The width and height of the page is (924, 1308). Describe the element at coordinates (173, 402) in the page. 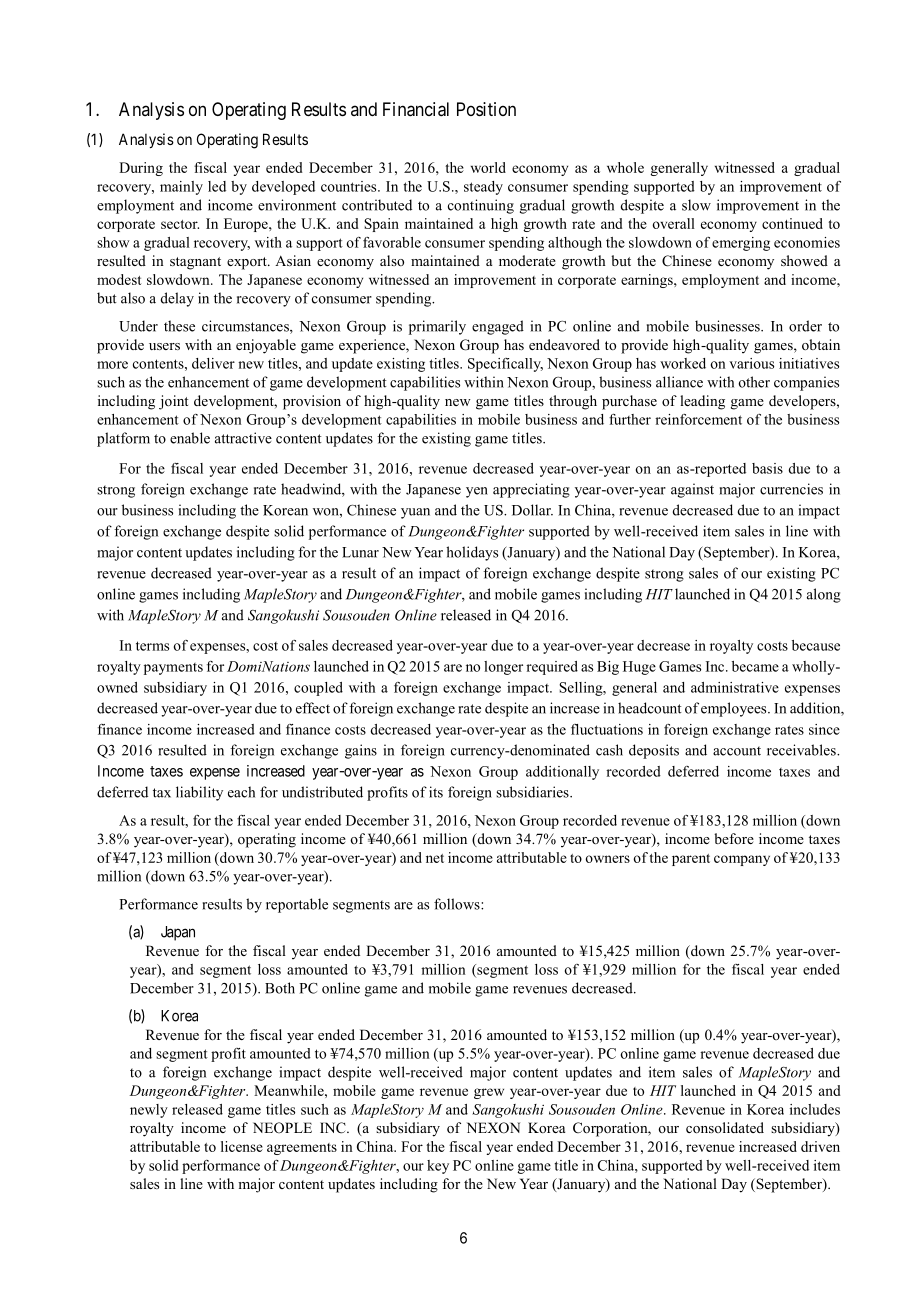

I see `joint` at that location.
